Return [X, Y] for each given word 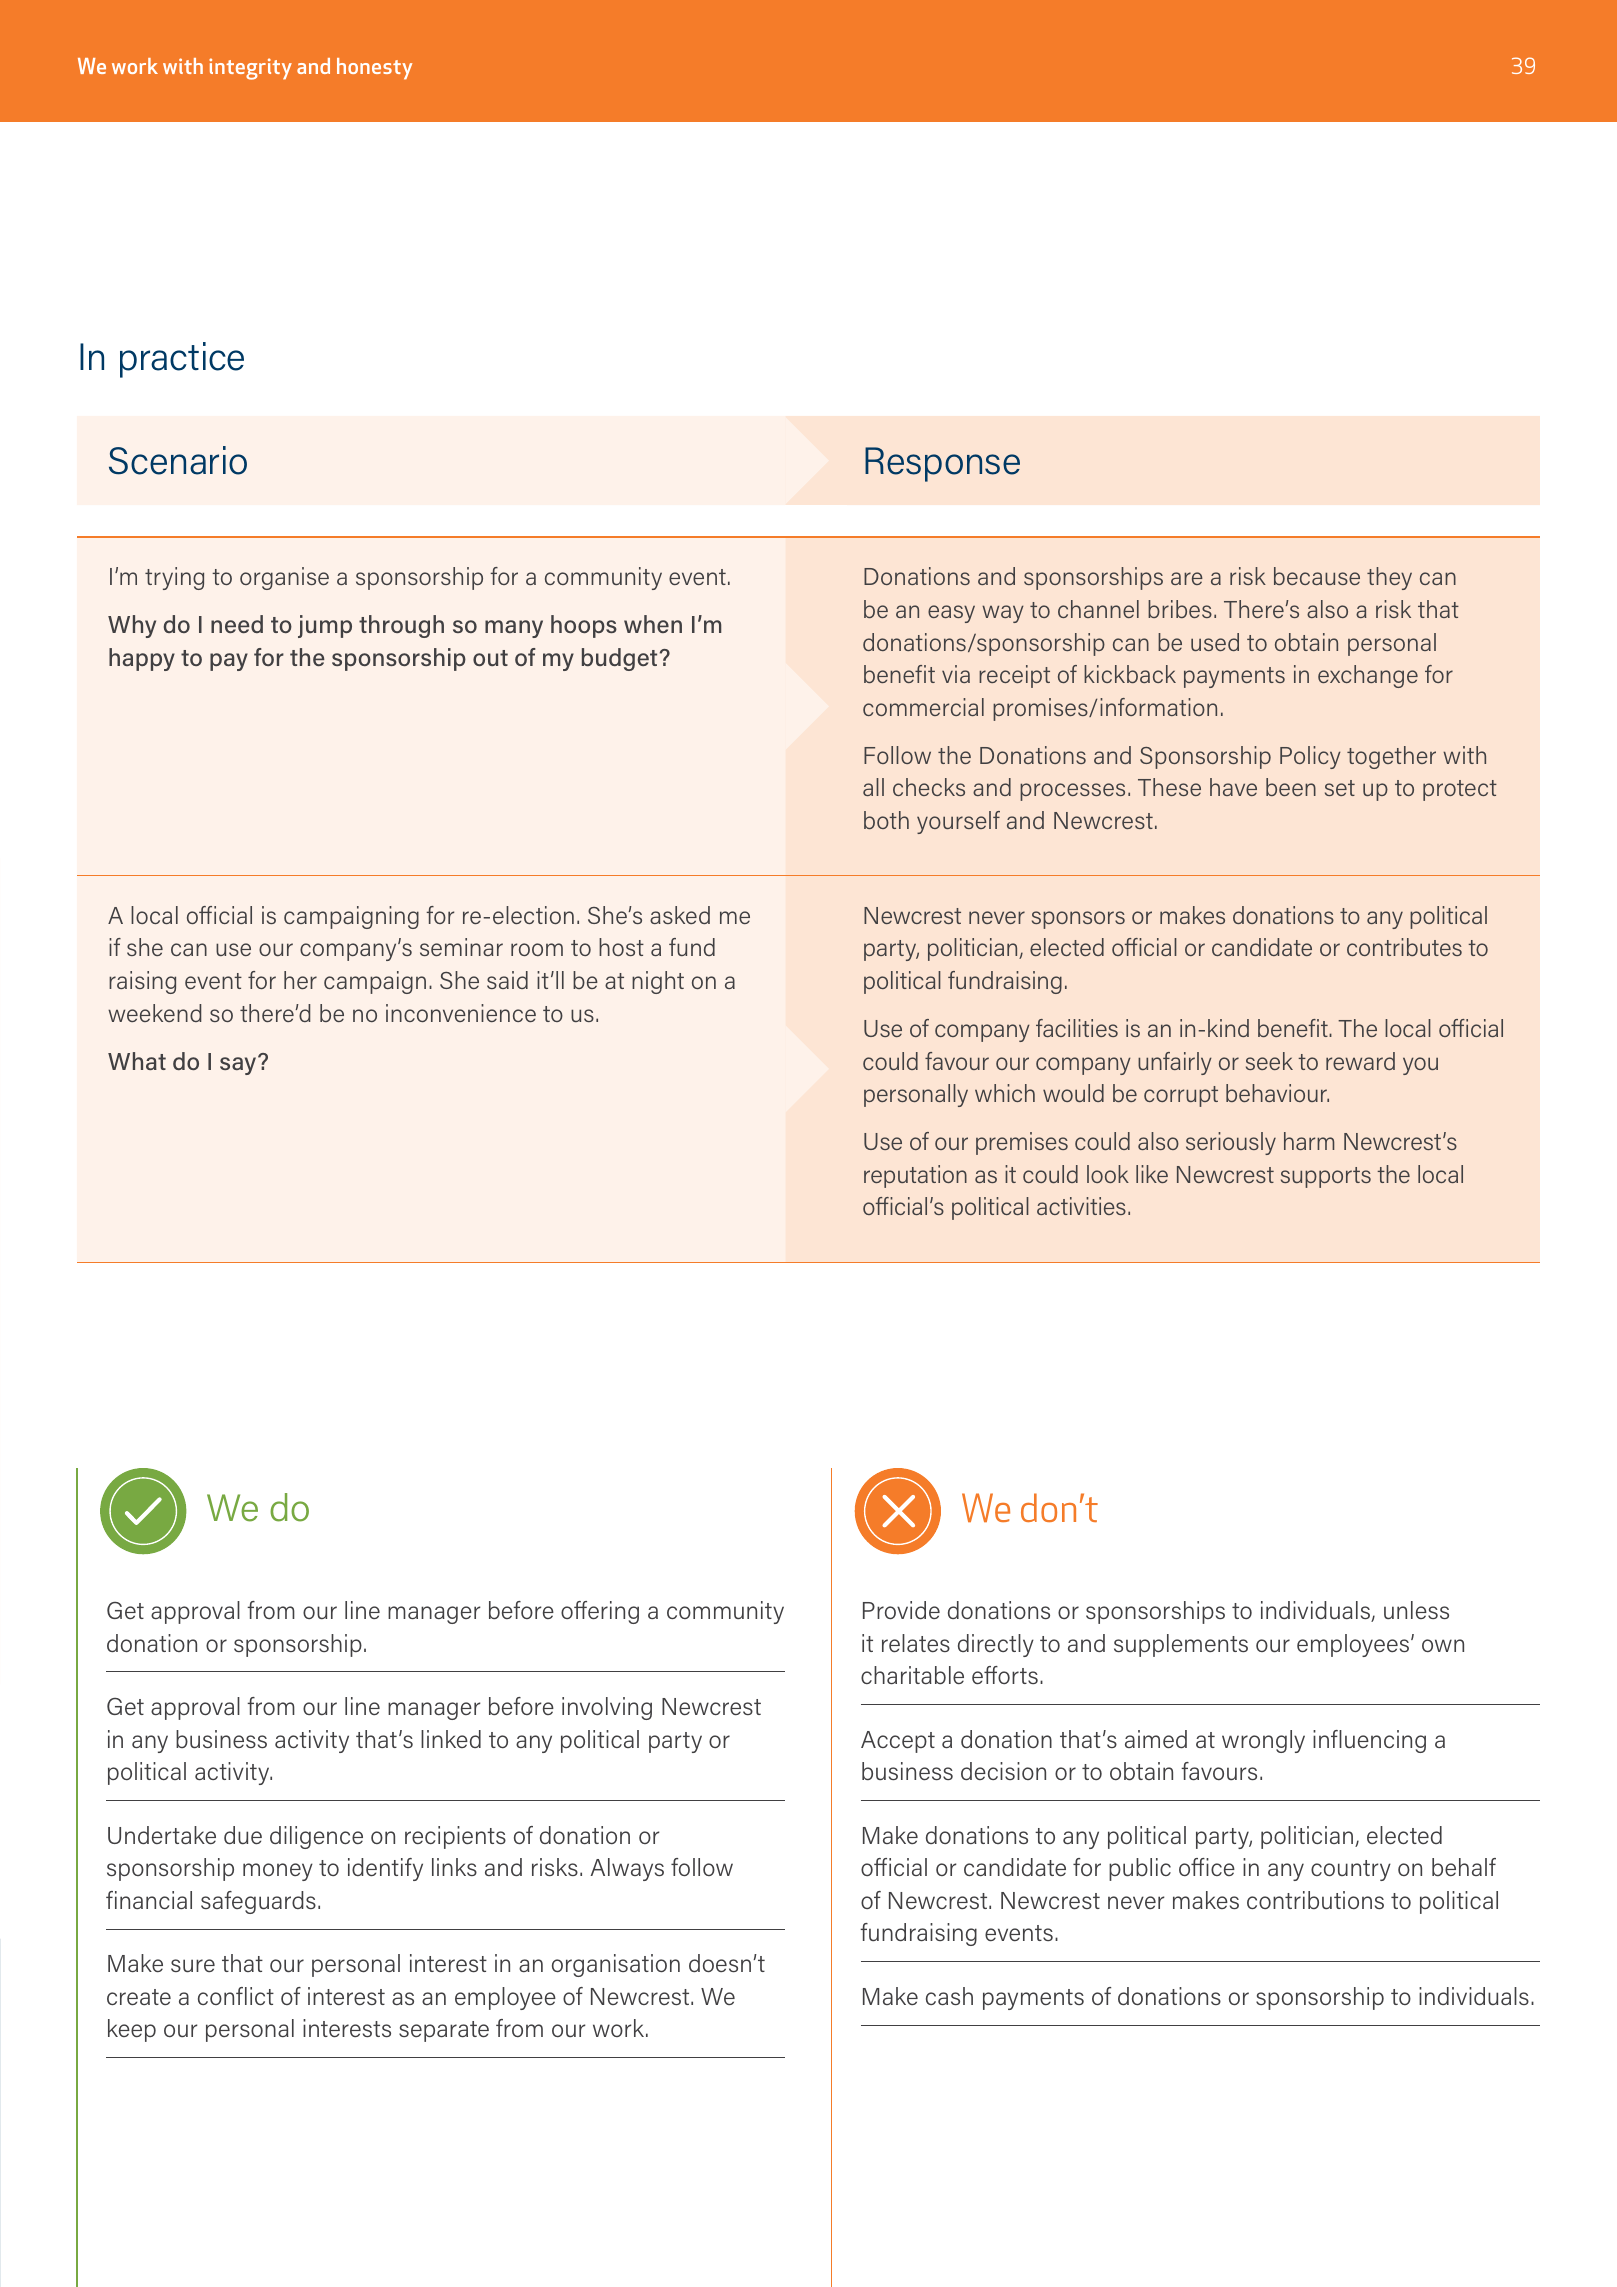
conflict [236, 1996]
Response [942, 464]
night [658, 982]
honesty [374, 69]
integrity [250, 69]
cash [949, 1996]
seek [1269, 1061]
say [239, 1065]
